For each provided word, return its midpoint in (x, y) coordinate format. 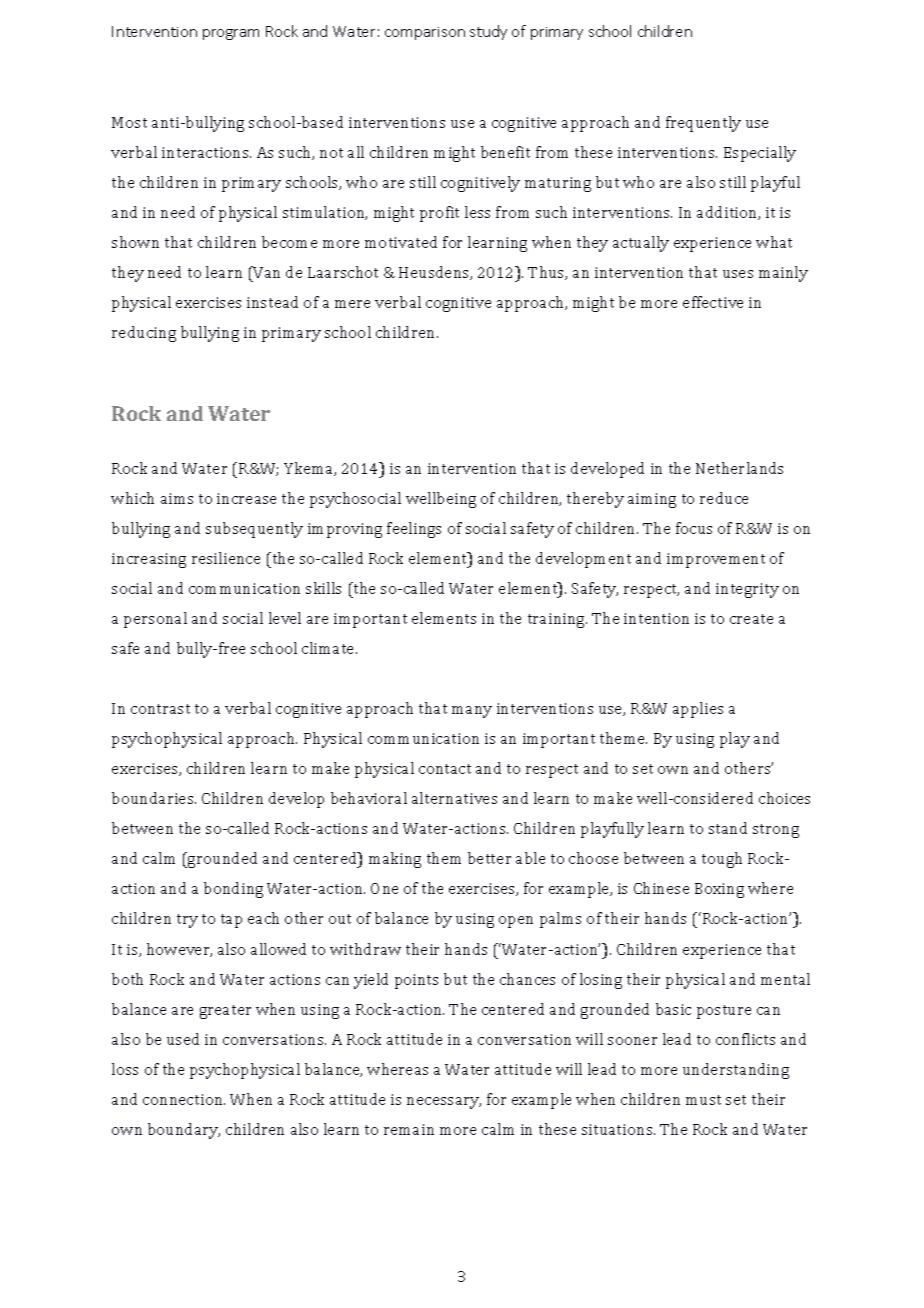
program (231, 34)
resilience (226, 558)
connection (184, 1099)
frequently (703, 124)
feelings (414, 530)
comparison (425, 33)
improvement (716, 560)
